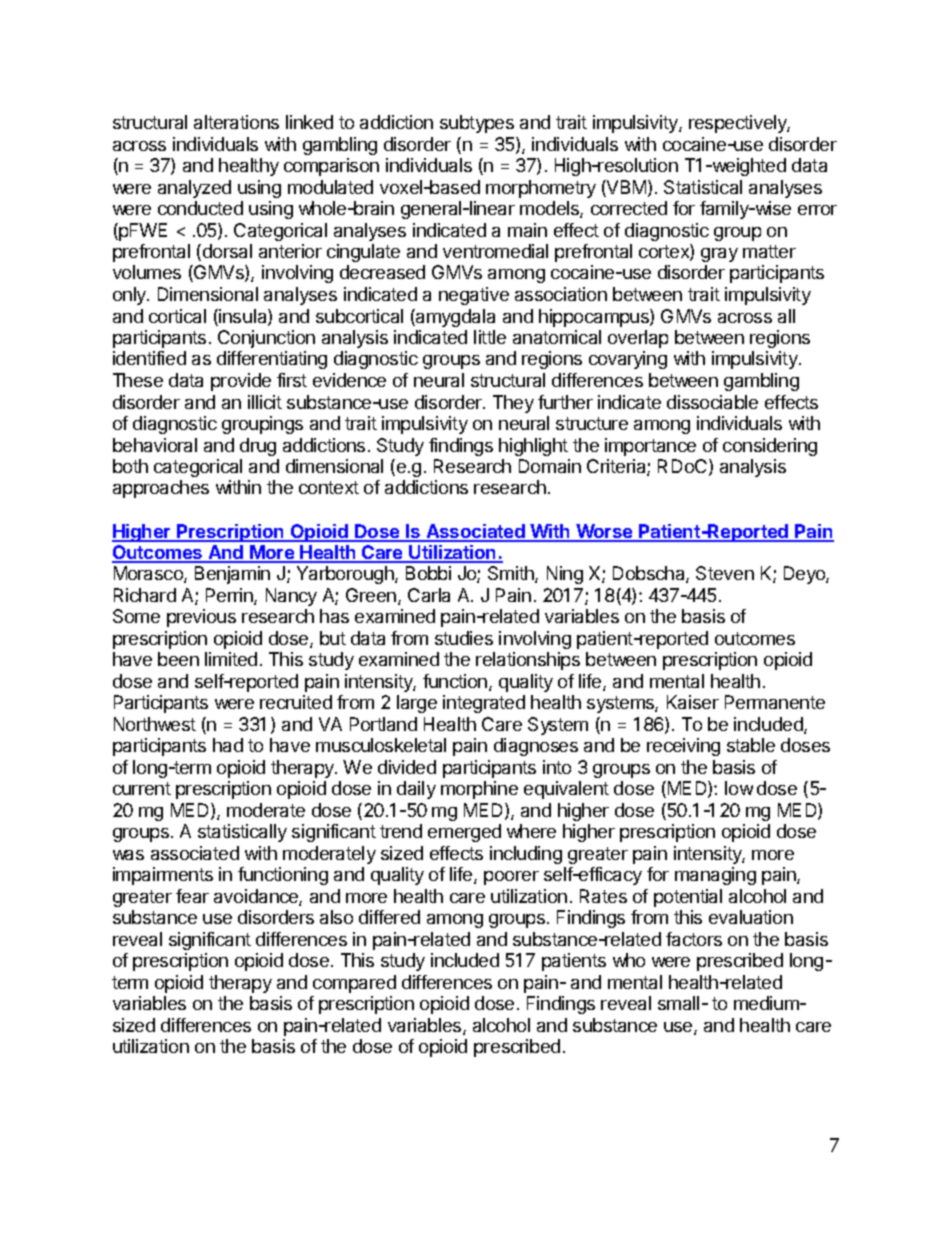 The image size is (952, 1233). I want to click on They, so click(513, 404).
